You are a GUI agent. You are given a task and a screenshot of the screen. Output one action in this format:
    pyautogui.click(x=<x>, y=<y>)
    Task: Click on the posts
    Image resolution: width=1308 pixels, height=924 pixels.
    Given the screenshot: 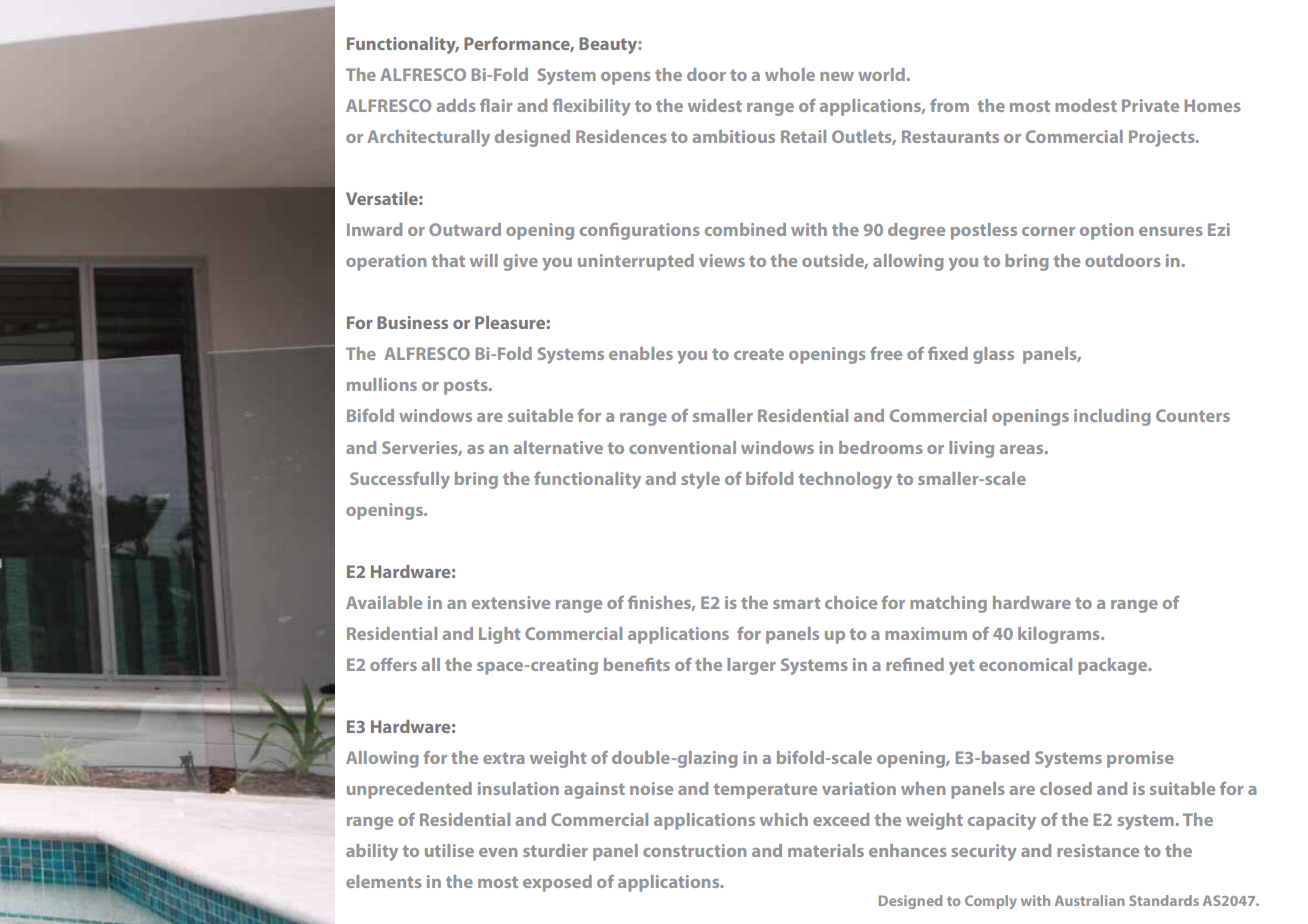 What is the action you would take?
    pyautogui.click(x=467, y=387)
